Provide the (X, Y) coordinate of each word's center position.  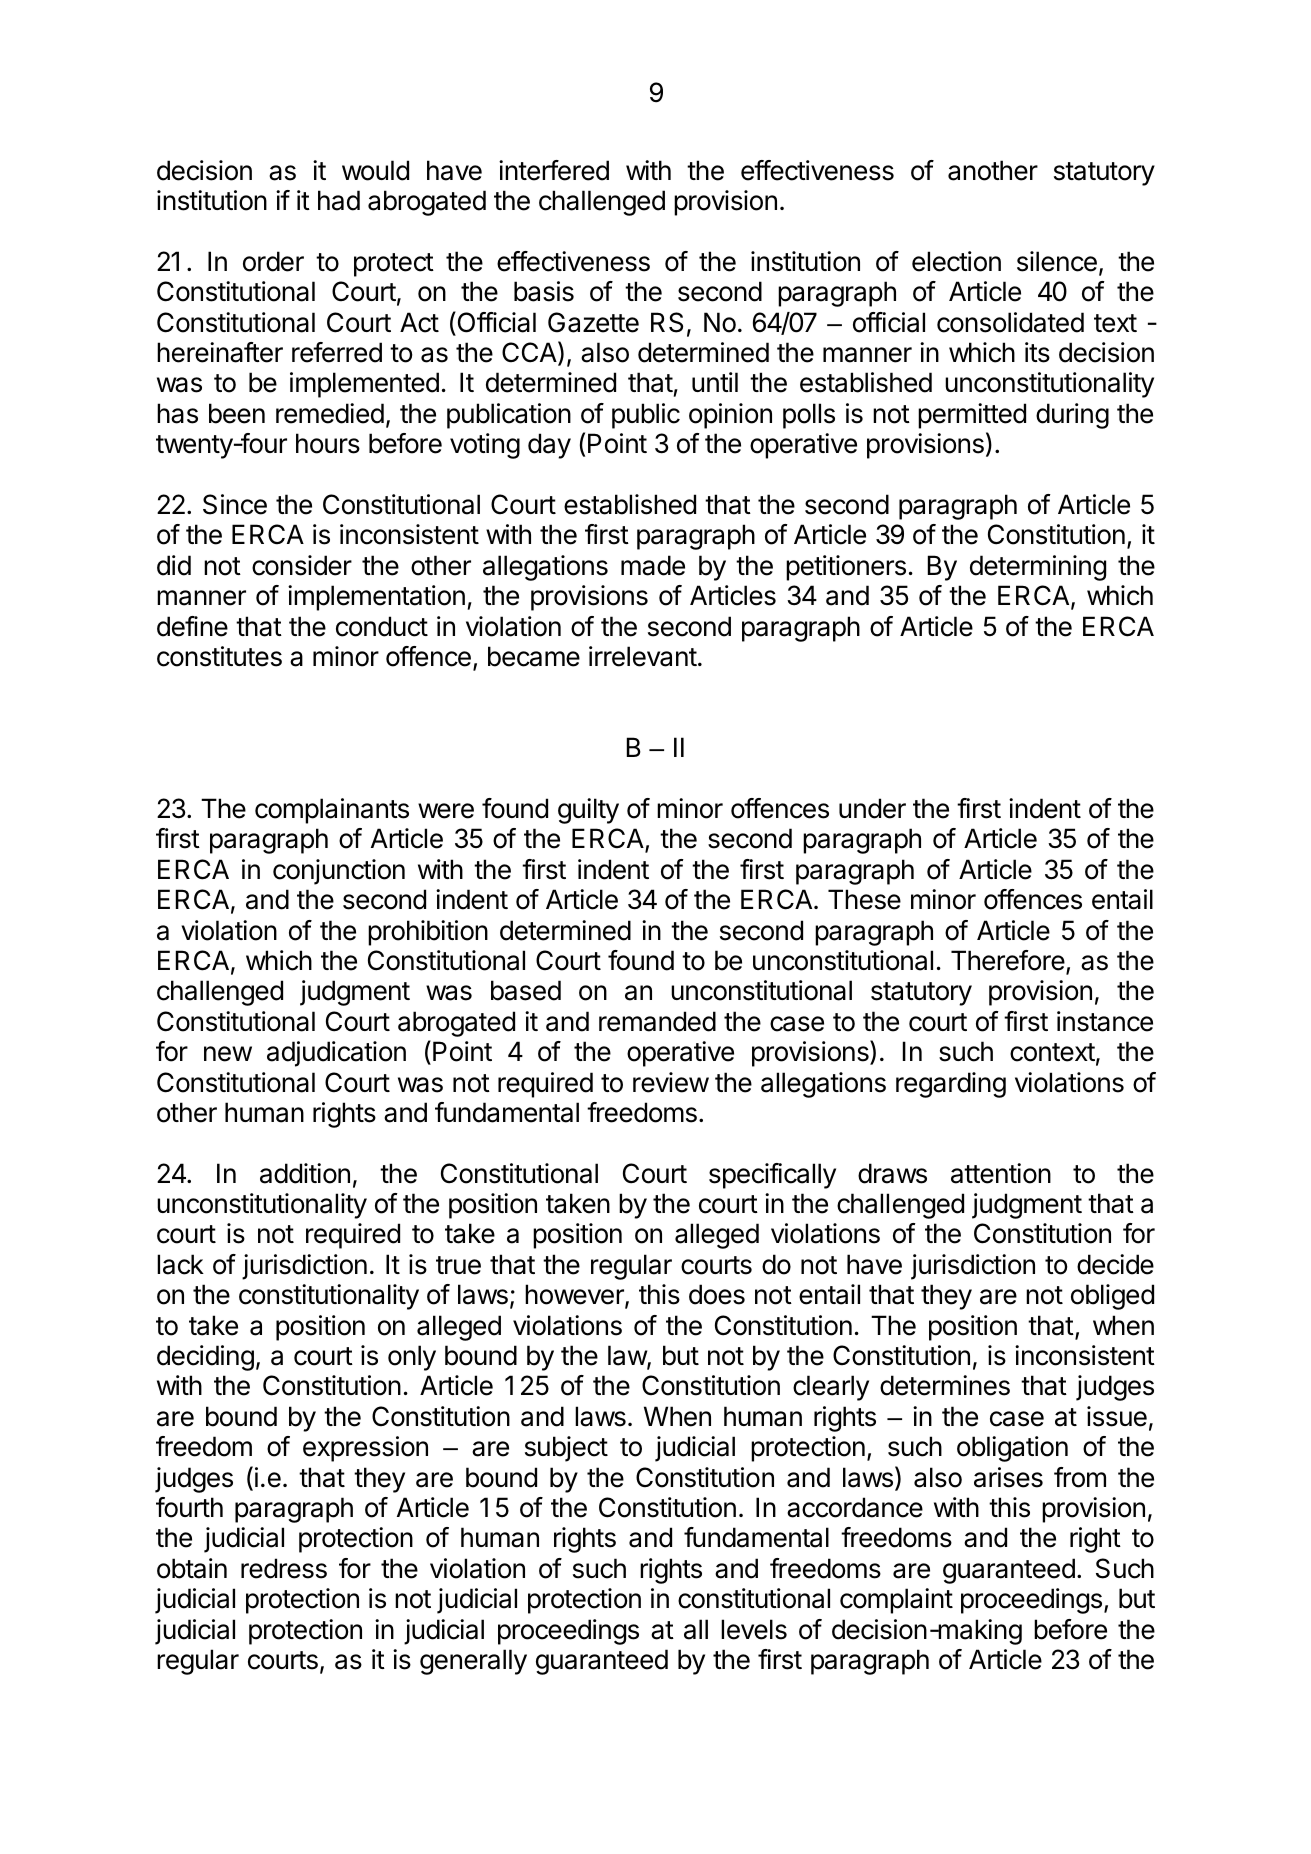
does (717, 1294)
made (653, 565)
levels (754, 1629)
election (956, 261)
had (339, 200)
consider (302, 565)
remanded (657, 1021)
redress (284, 1568)
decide (1115, 1264)
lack (180, 1264)
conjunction (339, 872)
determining (1038, 568)
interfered (554, 170)
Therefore (1009, 961)
